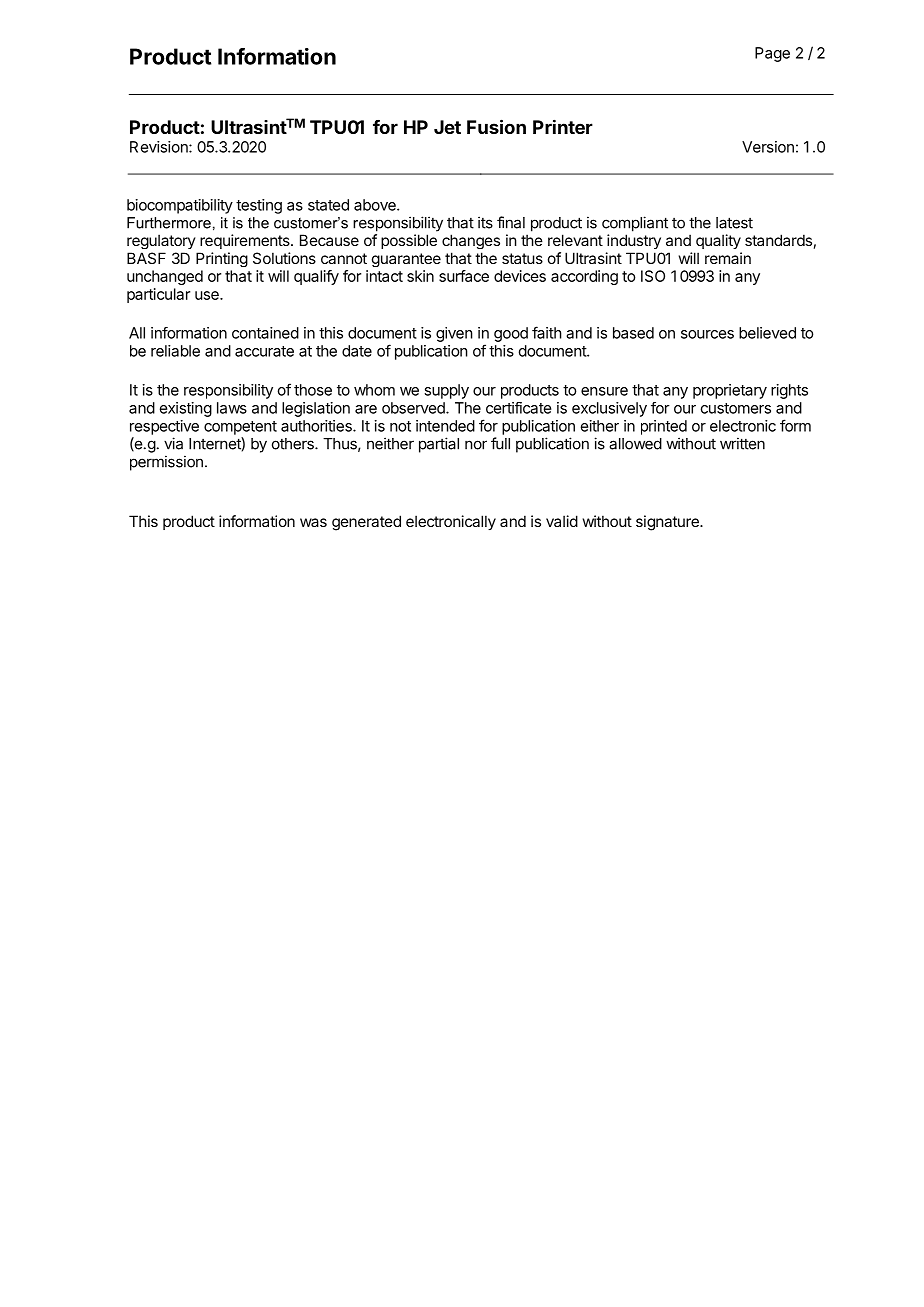 The width and height of the document is (924, 1307). Describe the element at coordinates (240, 428) in the document. I see `competent` at that location.
